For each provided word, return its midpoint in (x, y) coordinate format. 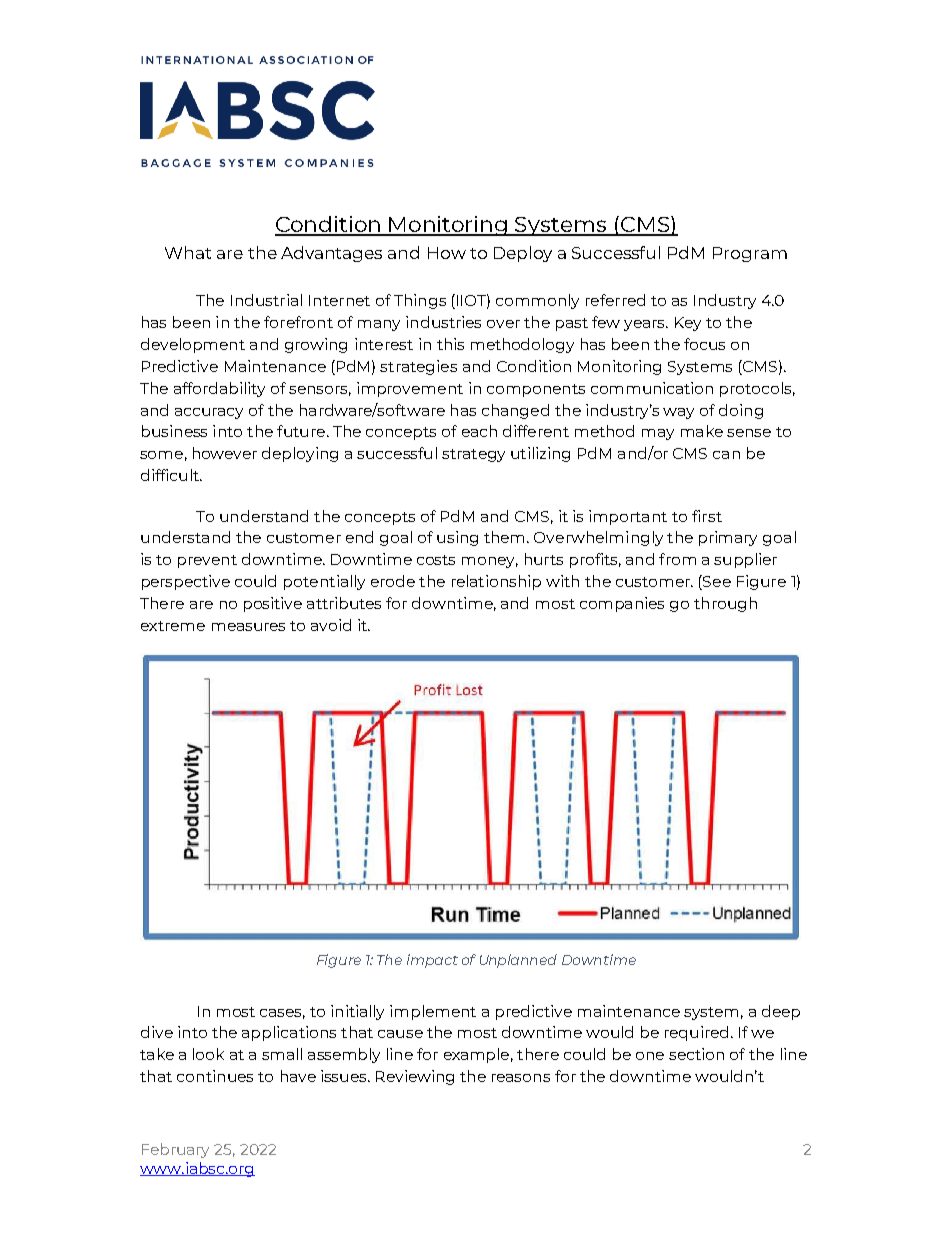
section (696, 1054)
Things (420, 301)
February (175, 1150)
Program (750, 254)
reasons (521, 1078)
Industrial (266, 300)
